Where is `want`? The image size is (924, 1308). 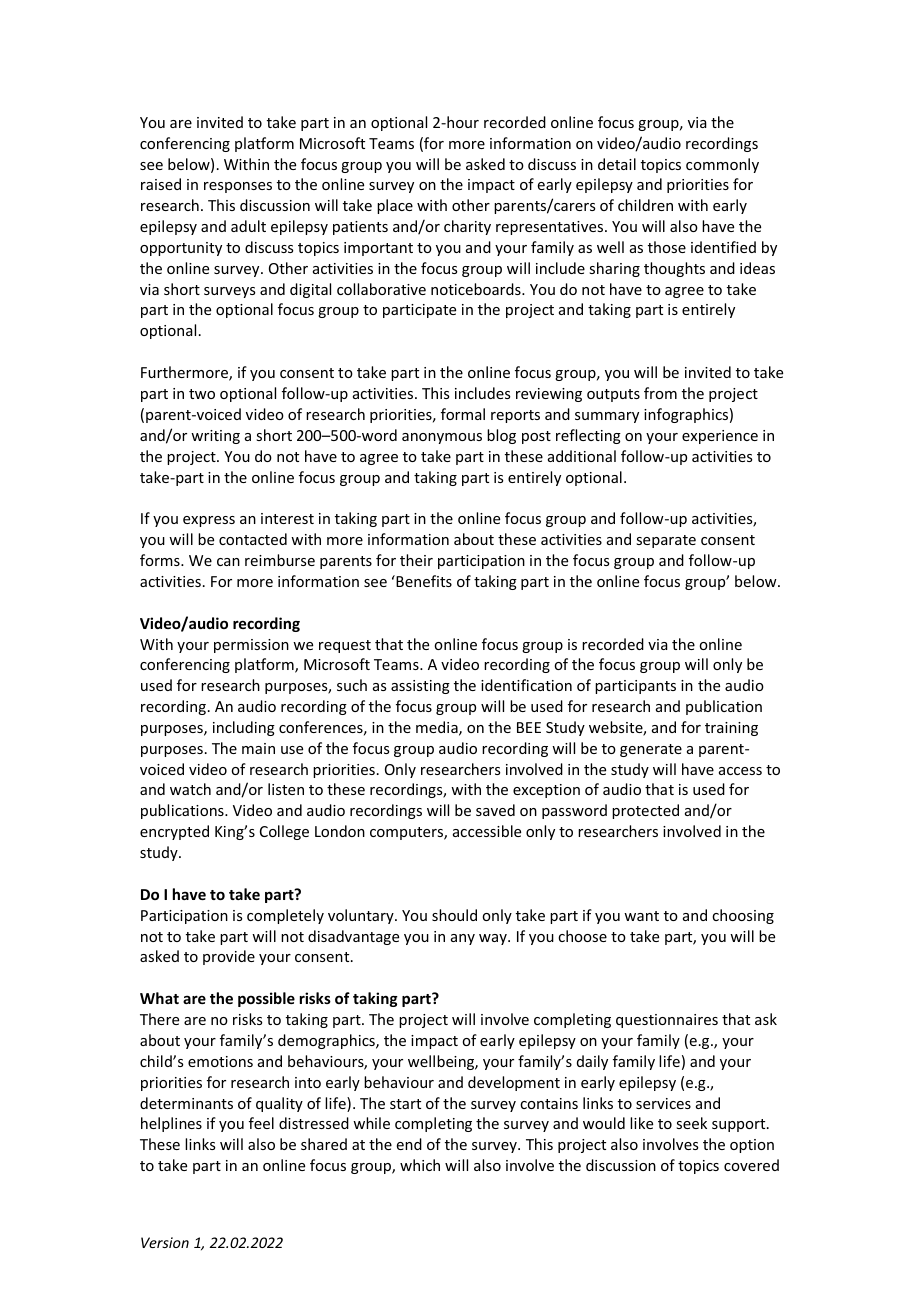
want is located at coordinates (641, 916).
